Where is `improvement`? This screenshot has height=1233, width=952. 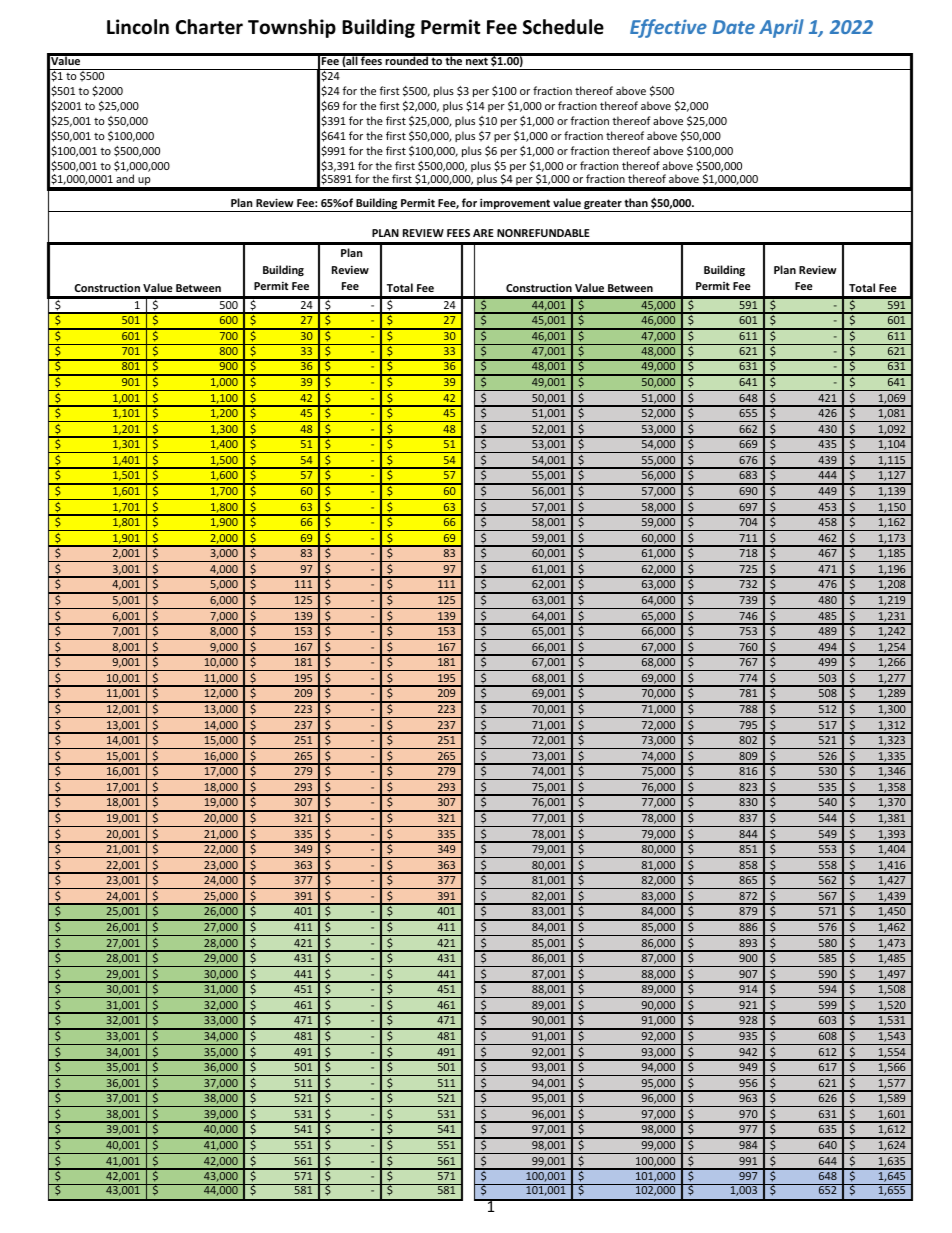
improvement is located at coordinates (515, 205).
